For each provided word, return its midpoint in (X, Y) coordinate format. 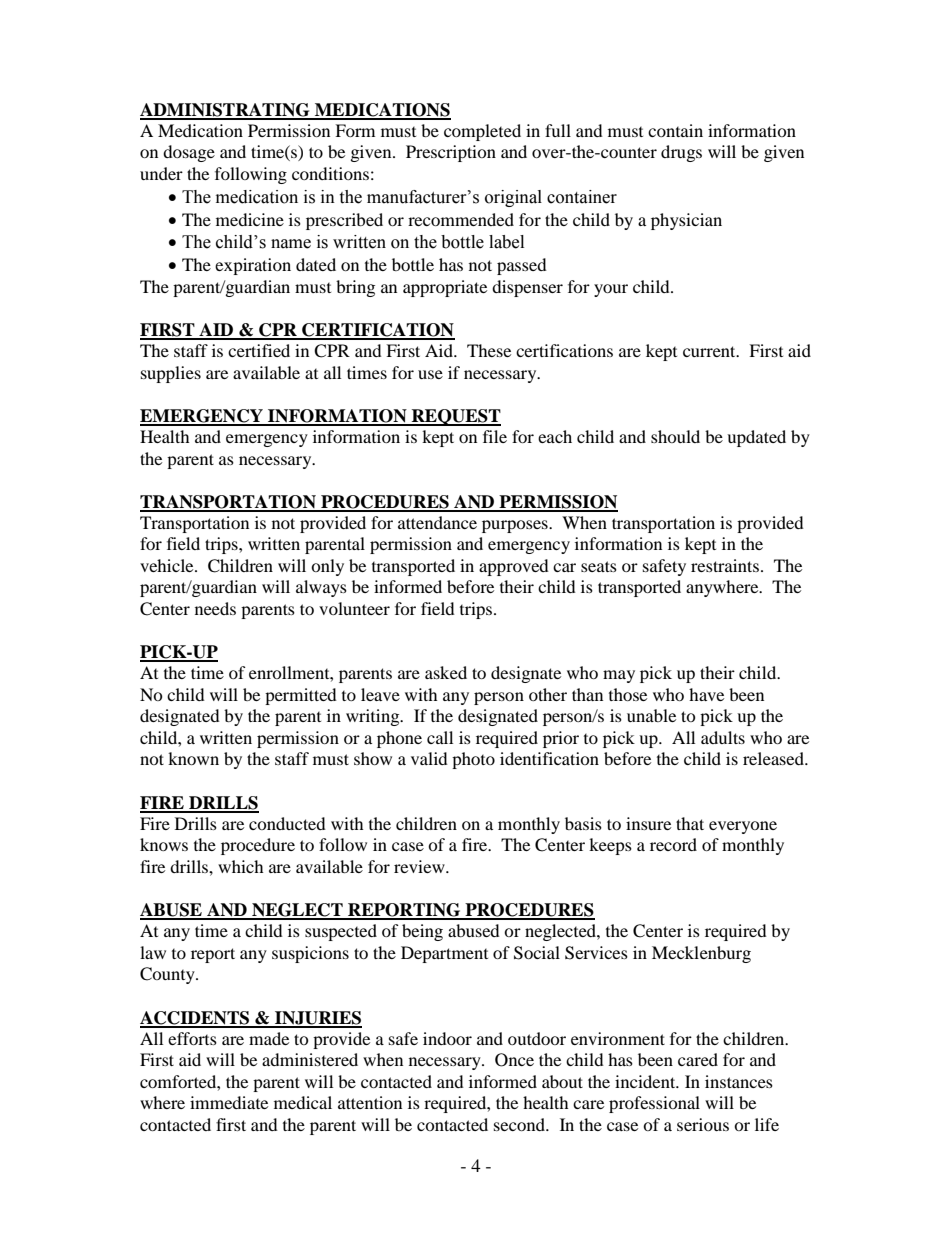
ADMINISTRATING (226, 111)
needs (215, 608)
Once (514, 1060)
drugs (681, 153)
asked (446, 672)
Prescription (451, 153)
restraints (725, 565)
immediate (229, 1102)
